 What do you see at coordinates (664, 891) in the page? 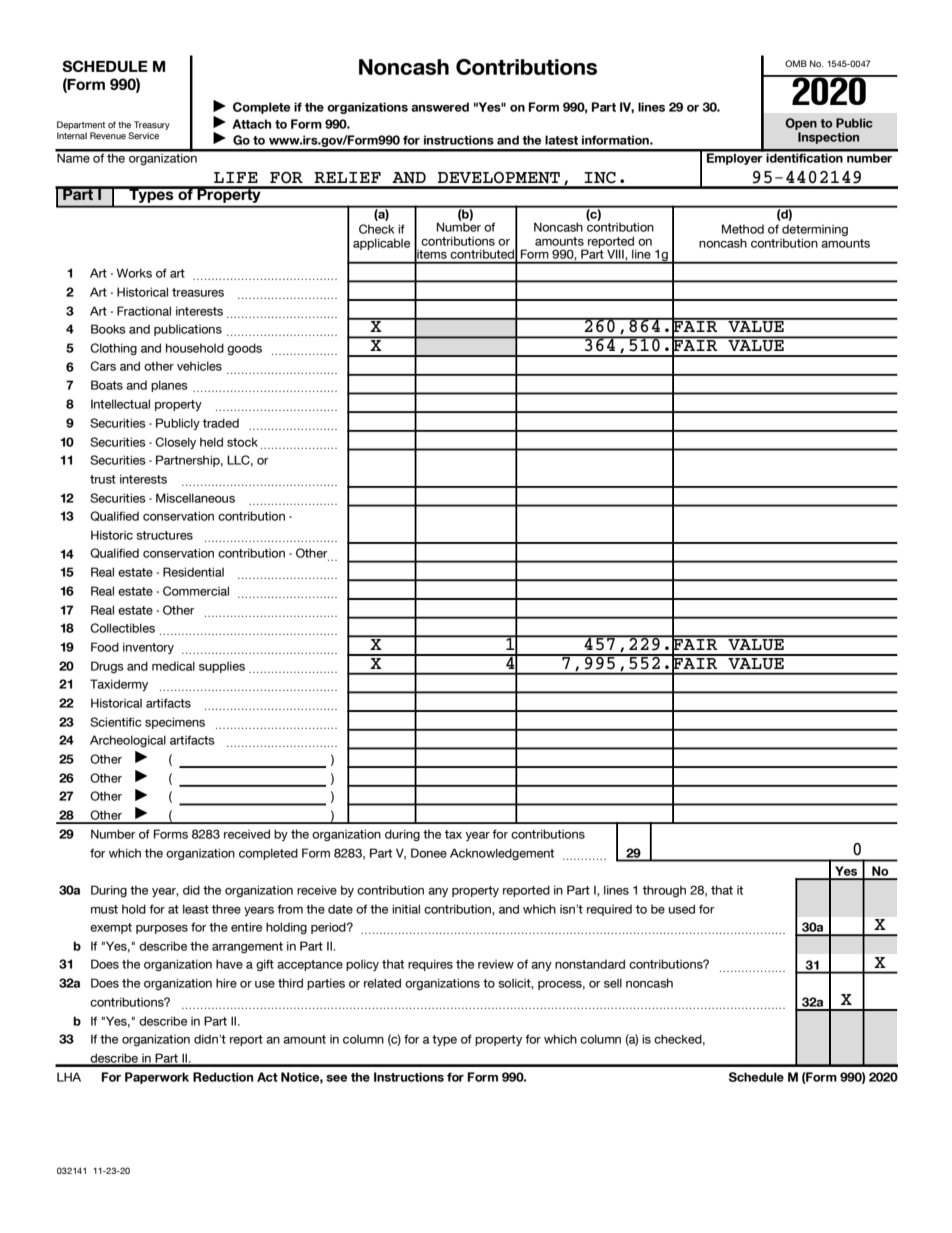
I see `through` at bounding box center [664, 891].
